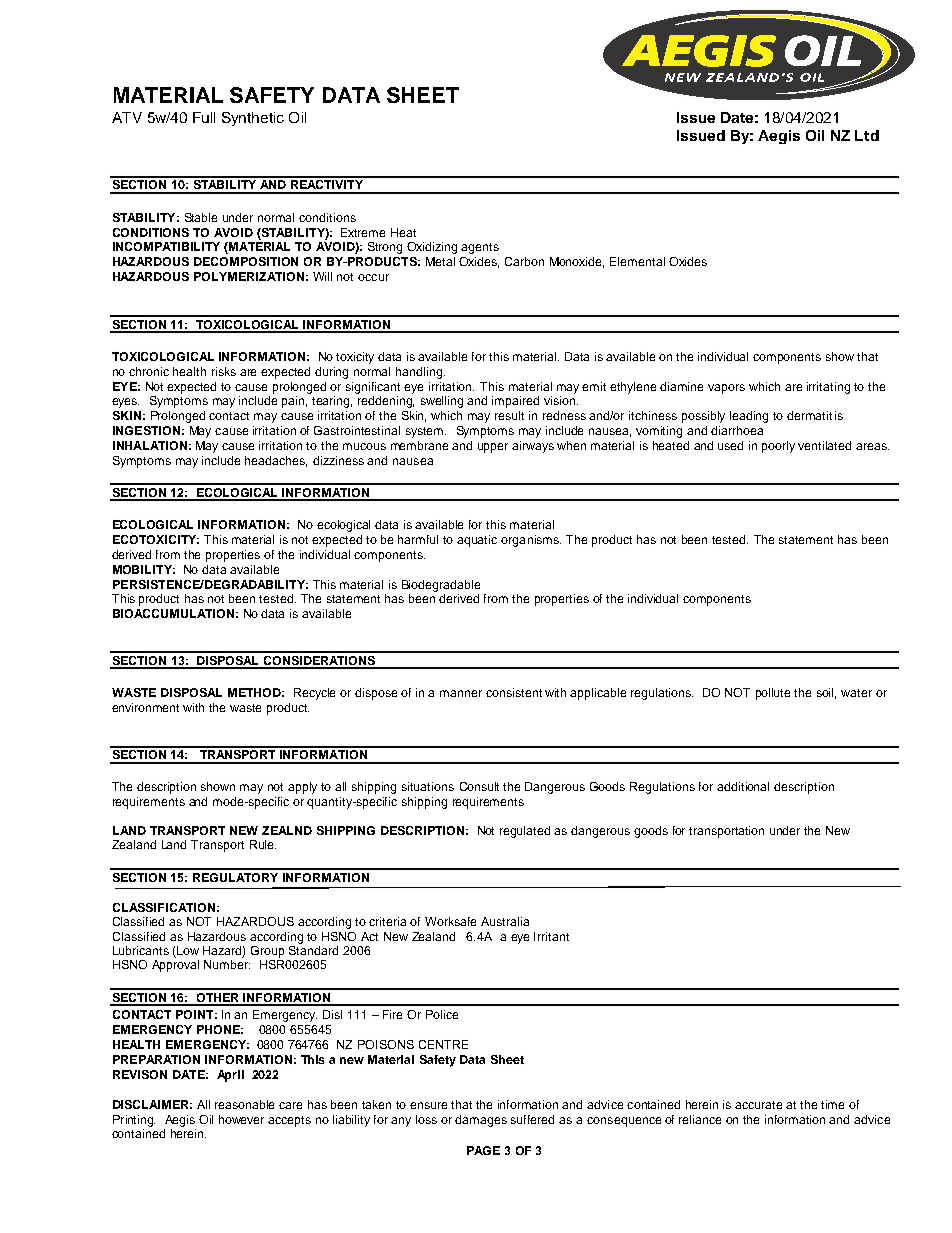 The height and width of the image is (1233, 952). I want to click on consistent, so click(514, 692).
